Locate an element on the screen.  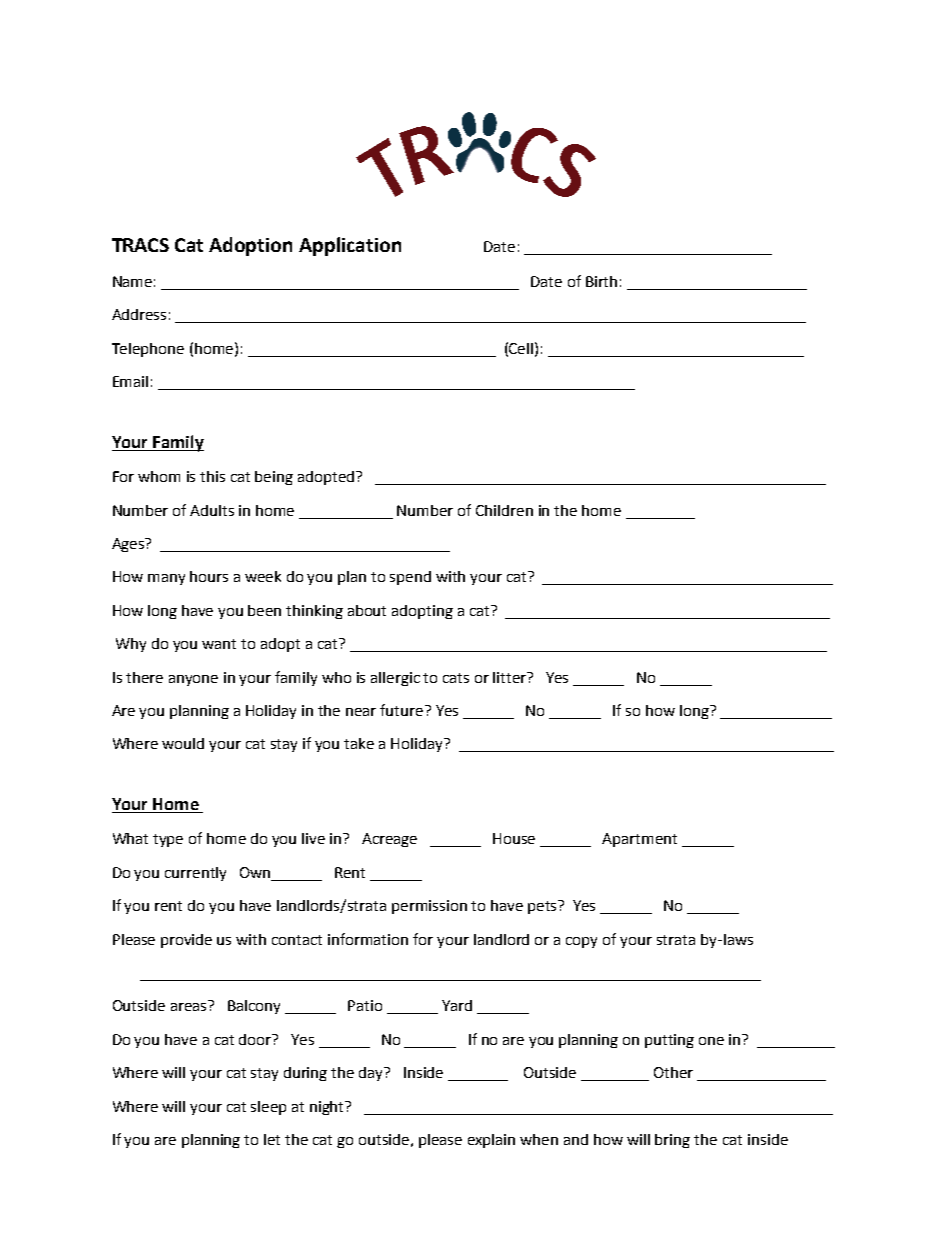
Telephone is located at coordinates (148, 350).
